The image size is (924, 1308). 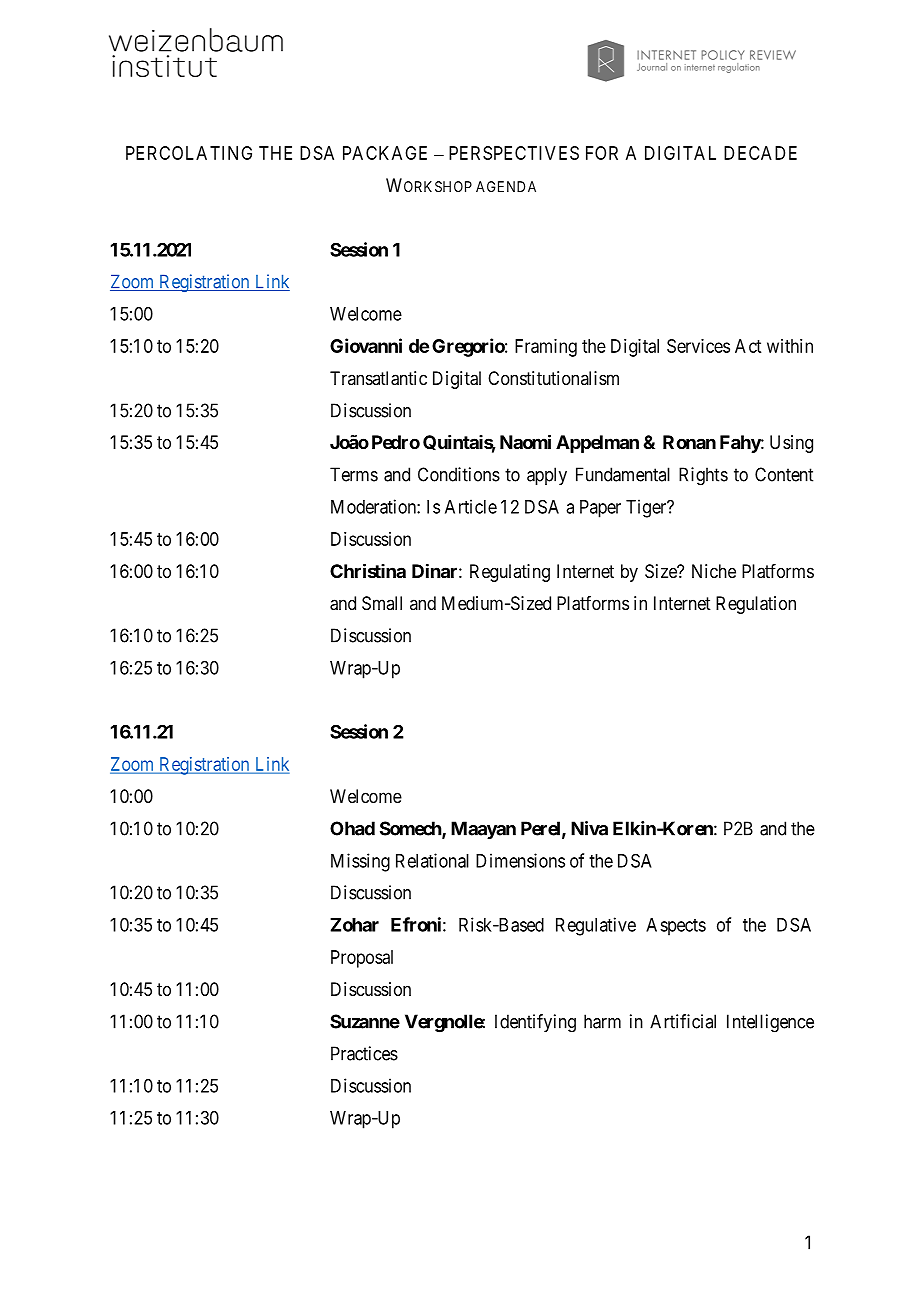 What do you see at coordinates (703, 476) in the image?
I see `Rights` at bounding box center [703, 476].
